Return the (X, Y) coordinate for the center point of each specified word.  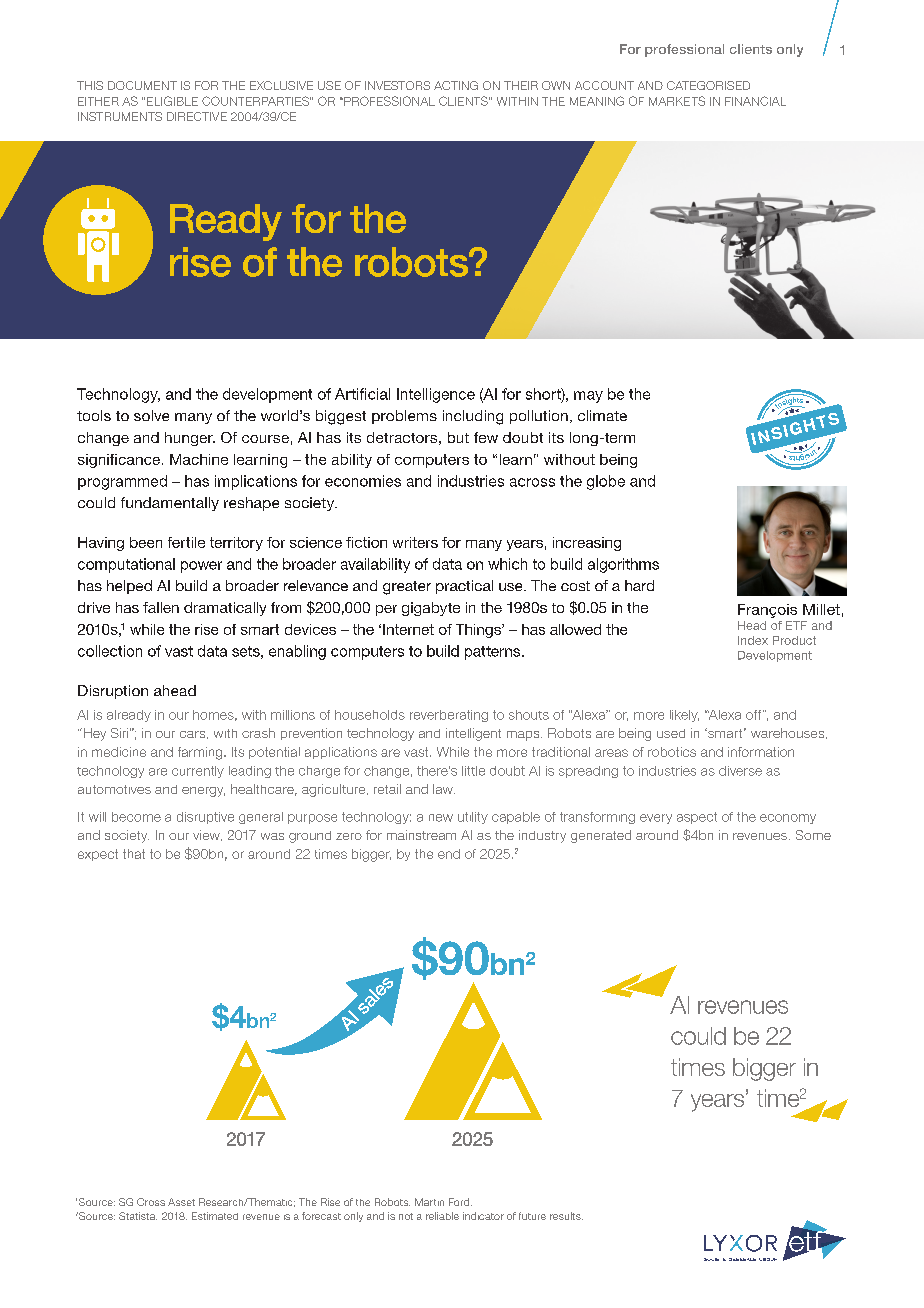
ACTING (456, 85)
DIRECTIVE (197, 116)
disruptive (205, 818)
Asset (181, 1202)
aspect (697, 818)
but (458, 437)
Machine (199, 459)
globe (606, 482)
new (441, 818)
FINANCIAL (755, 101)
